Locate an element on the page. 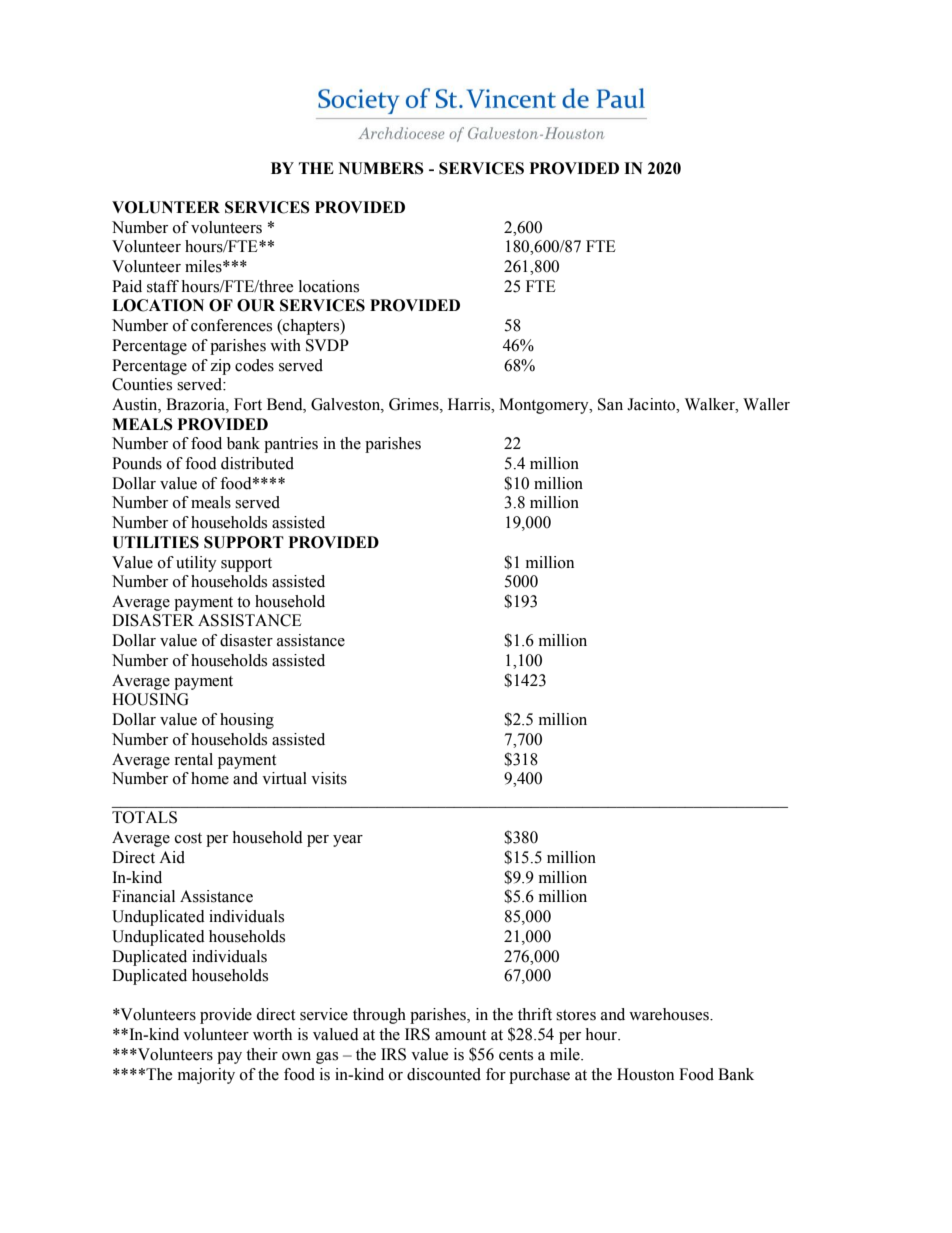  San is located at coordinates (610, 404).
